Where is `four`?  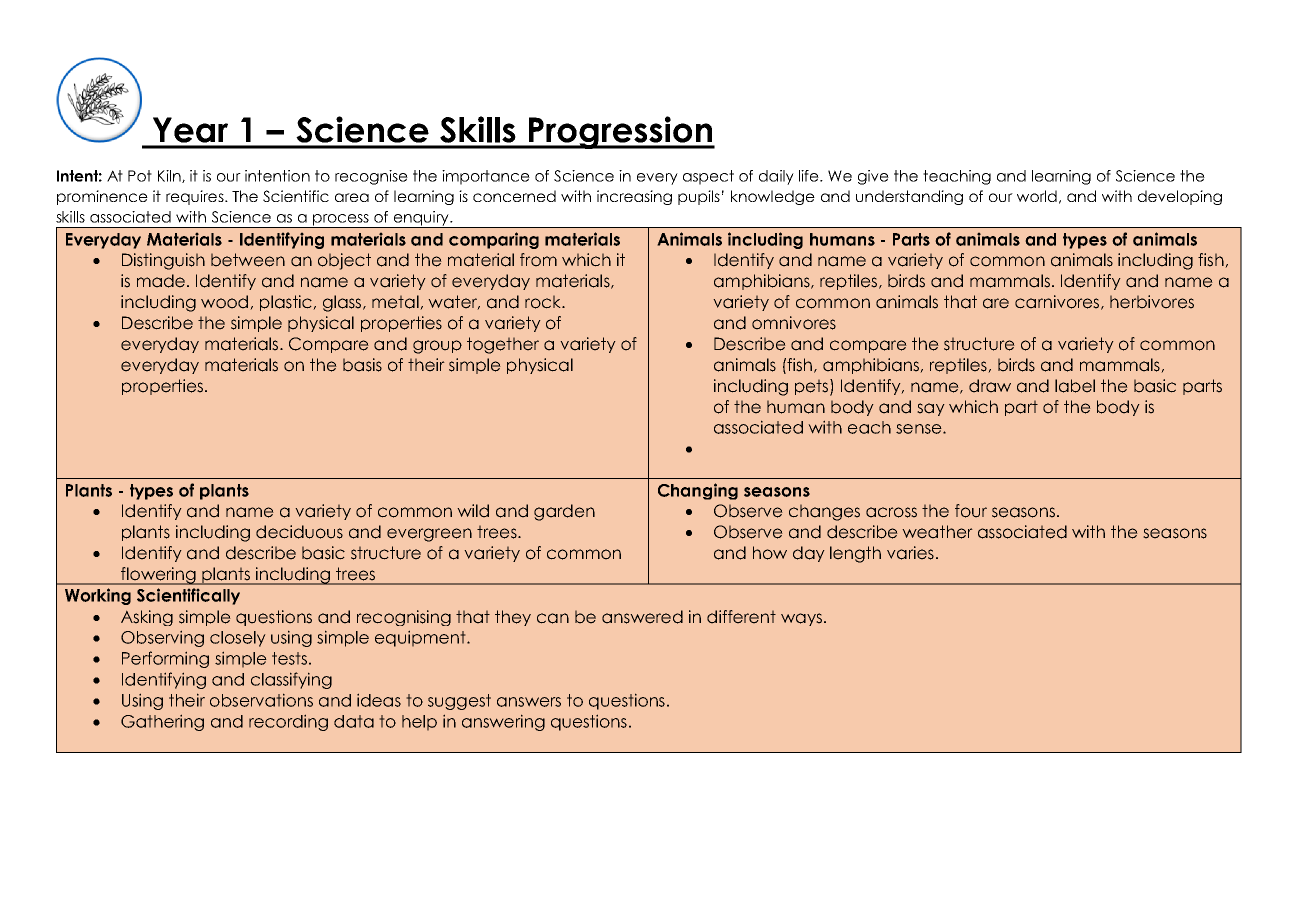 four is located at coordinates (971, 511).
